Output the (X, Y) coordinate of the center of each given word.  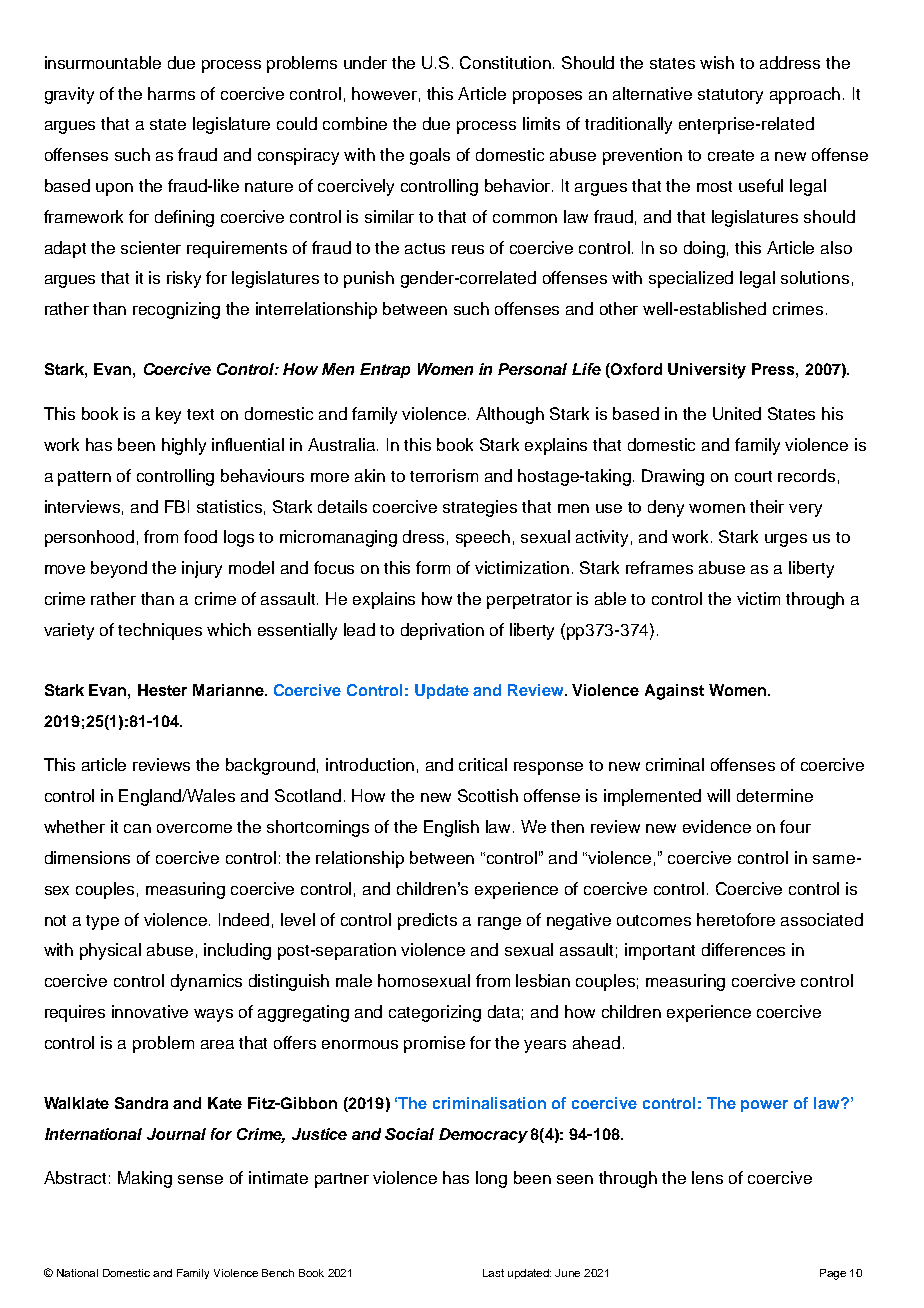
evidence (717, 826)
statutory (730, 96)
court (753, 476)
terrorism (444, 475)
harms (171, 93)
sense (200, 1179)
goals (430, 156)
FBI (177, 506)
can (137, 828)
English (451, 828)
